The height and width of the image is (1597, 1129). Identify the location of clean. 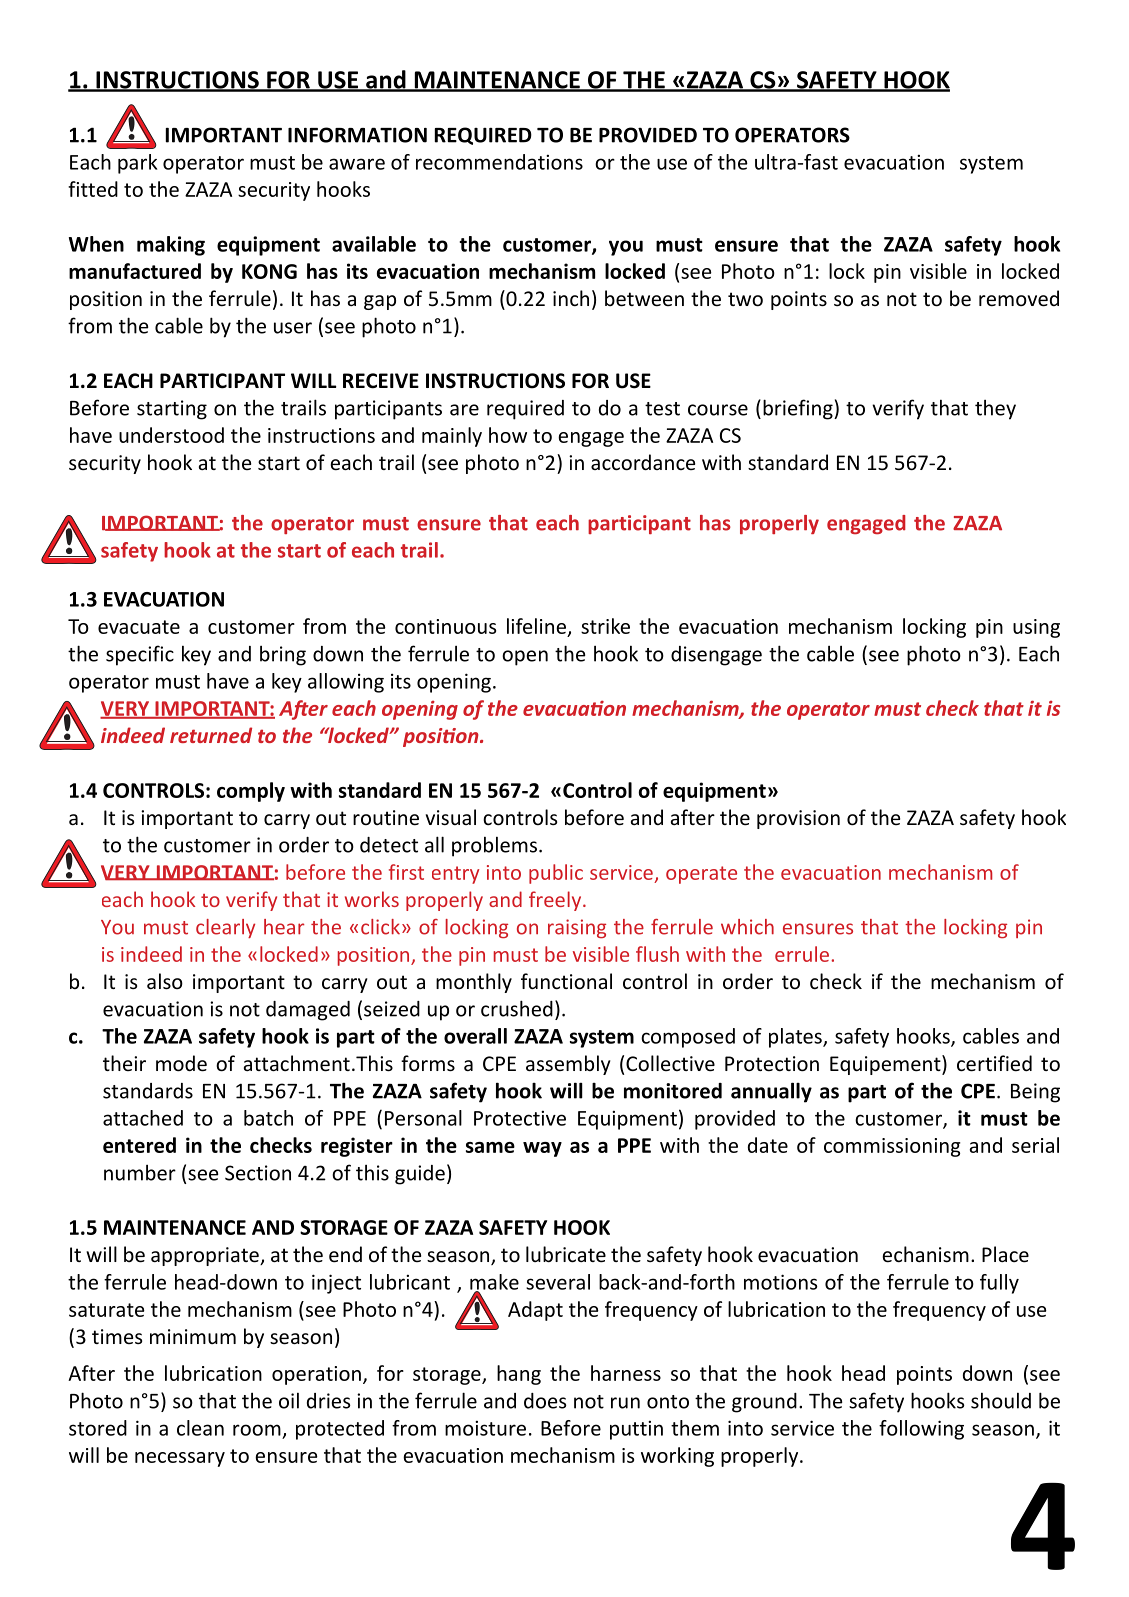
(200, 1428).
